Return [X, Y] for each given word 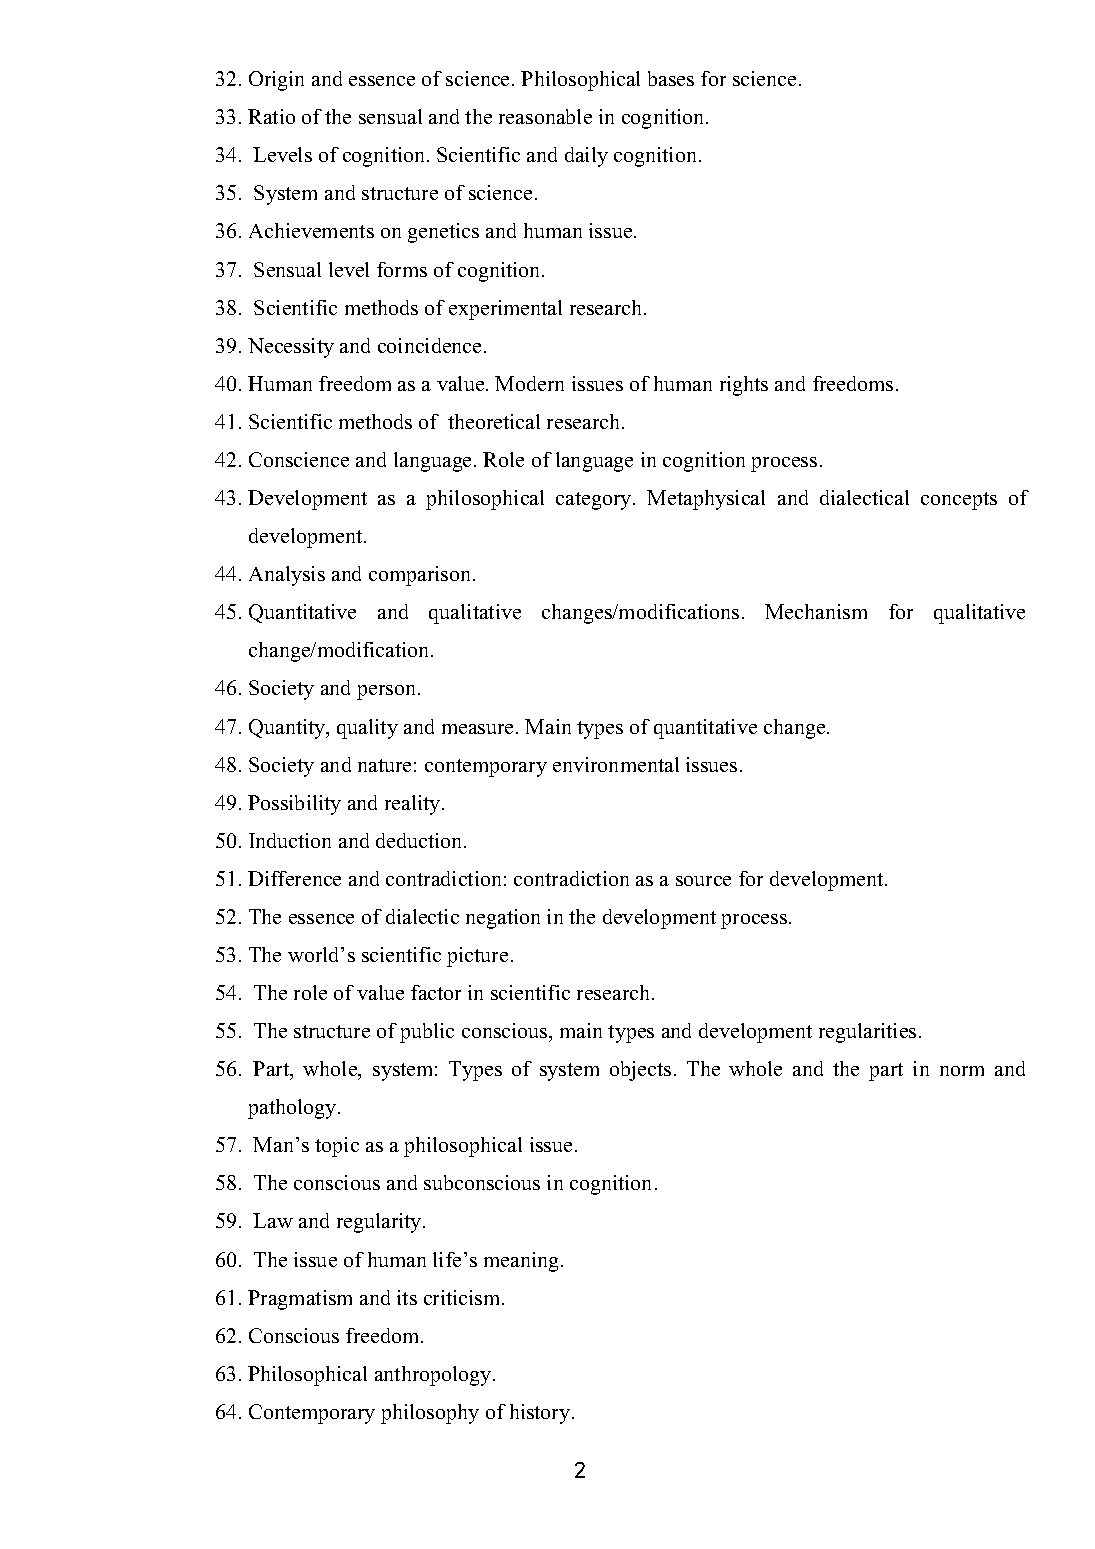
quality [367, 729]
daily [586, 157]
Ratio [271, 116]
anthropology [434, 1376]
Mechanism [816, 611]
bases [671, 78]
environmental [616, 764]
